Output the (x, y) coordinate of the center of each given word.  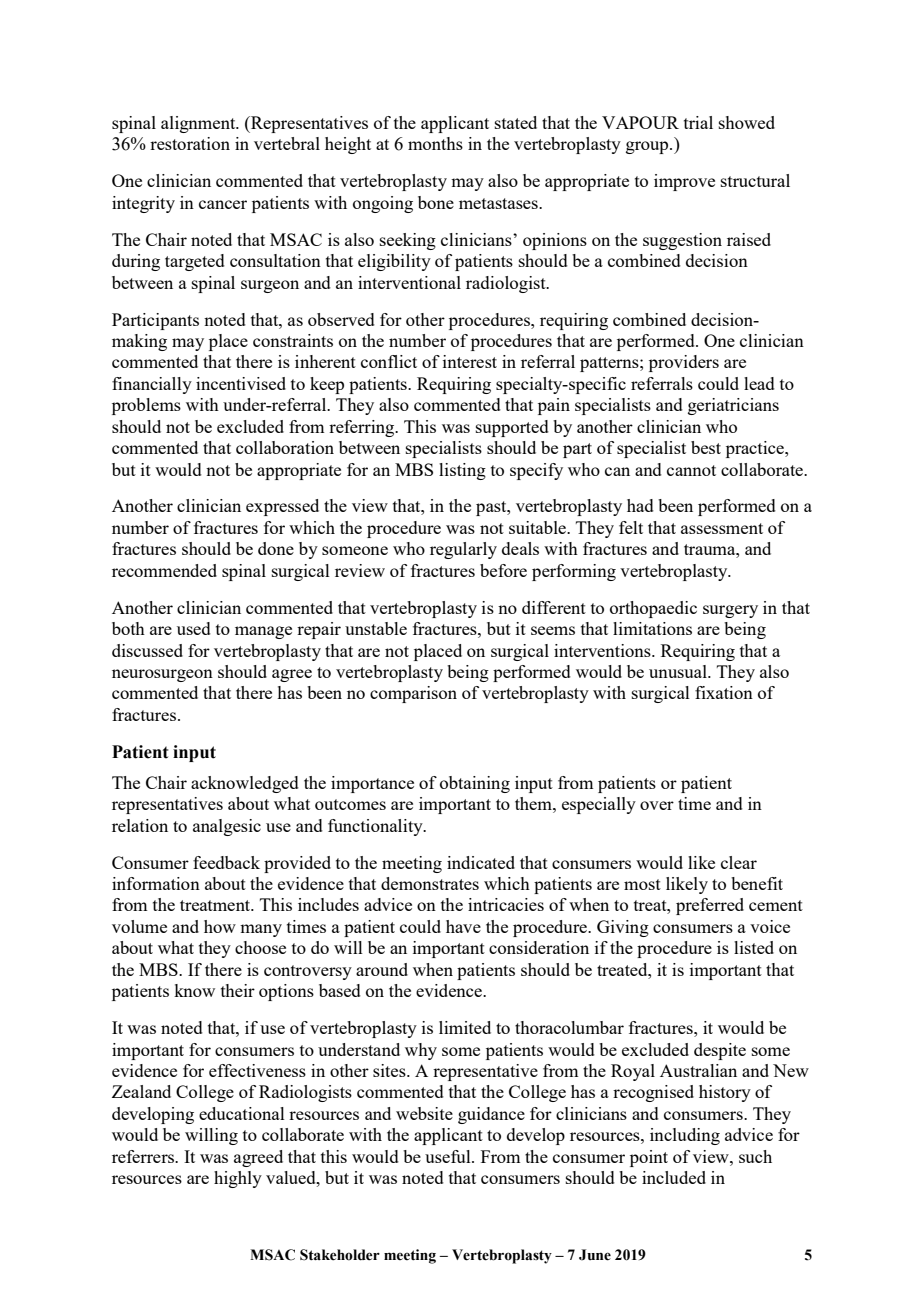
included (674, 1177)
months (435, 143)
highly (238, 1179)
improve (684, 182)
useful (449, 1156)
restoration (190, 143)
